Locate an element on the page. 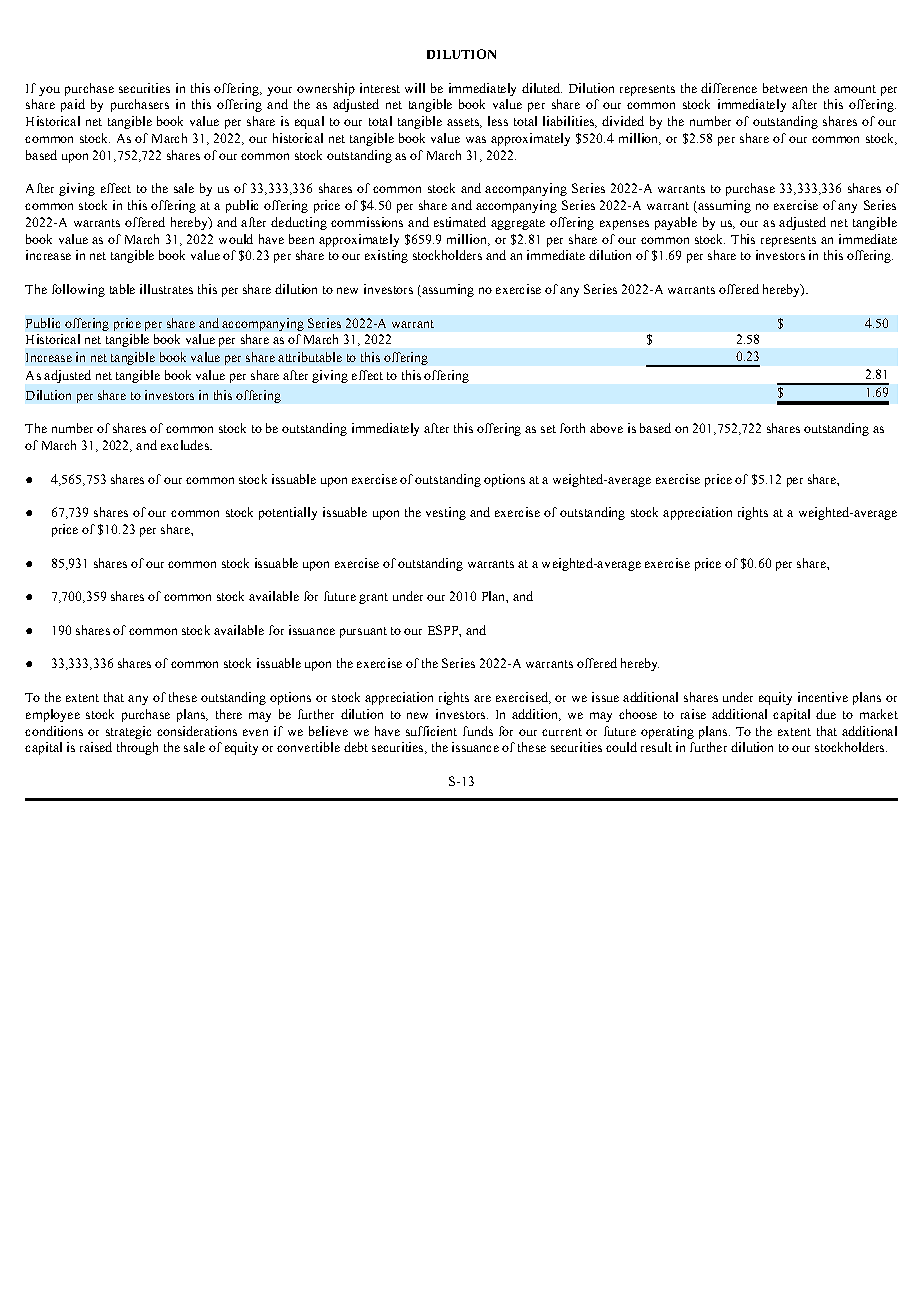 The image size is (924, 1308). paid is located at coordinates (73, 105).
